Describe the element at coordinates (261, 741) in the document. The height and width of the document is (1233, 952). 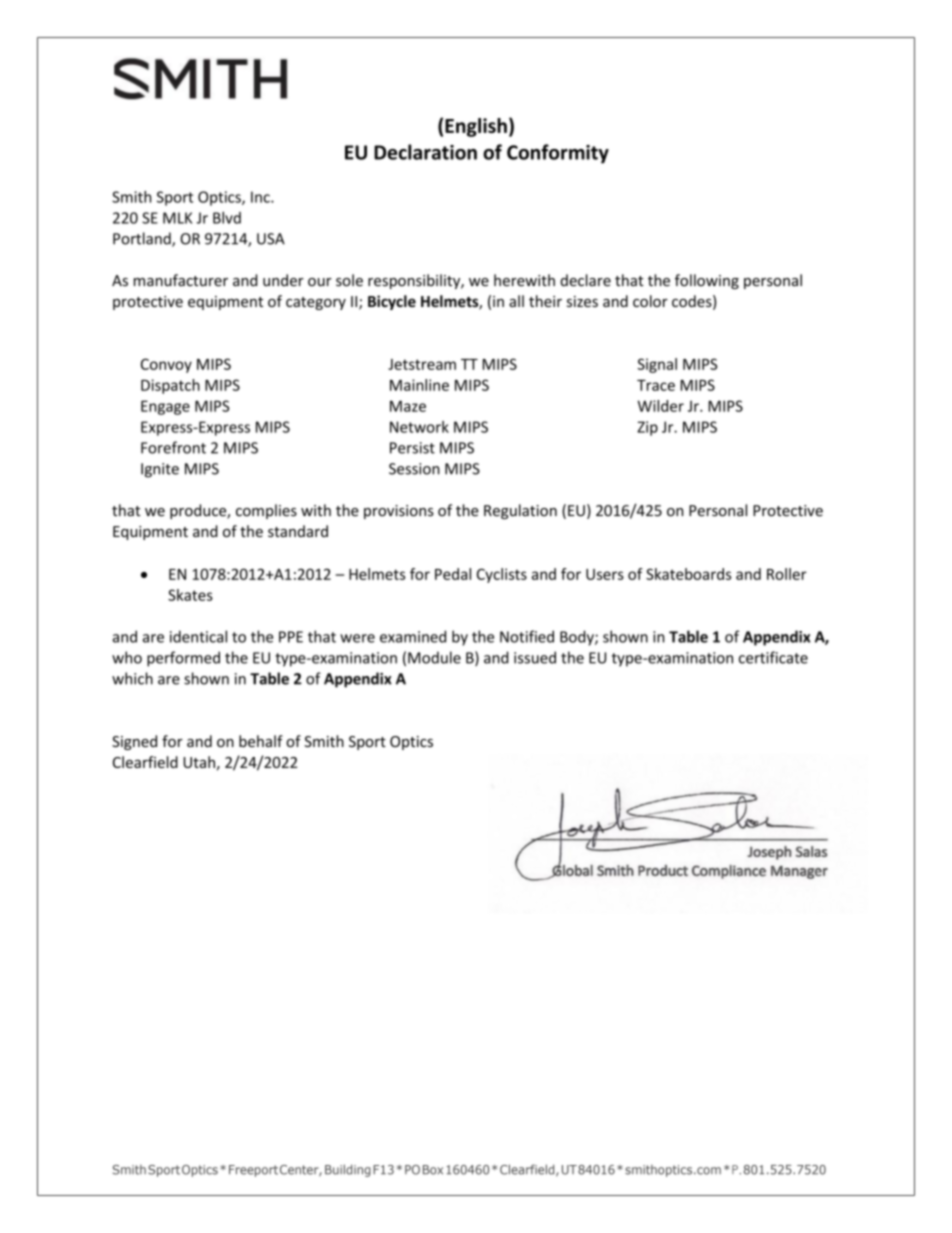
I see `behalf` at that location.
